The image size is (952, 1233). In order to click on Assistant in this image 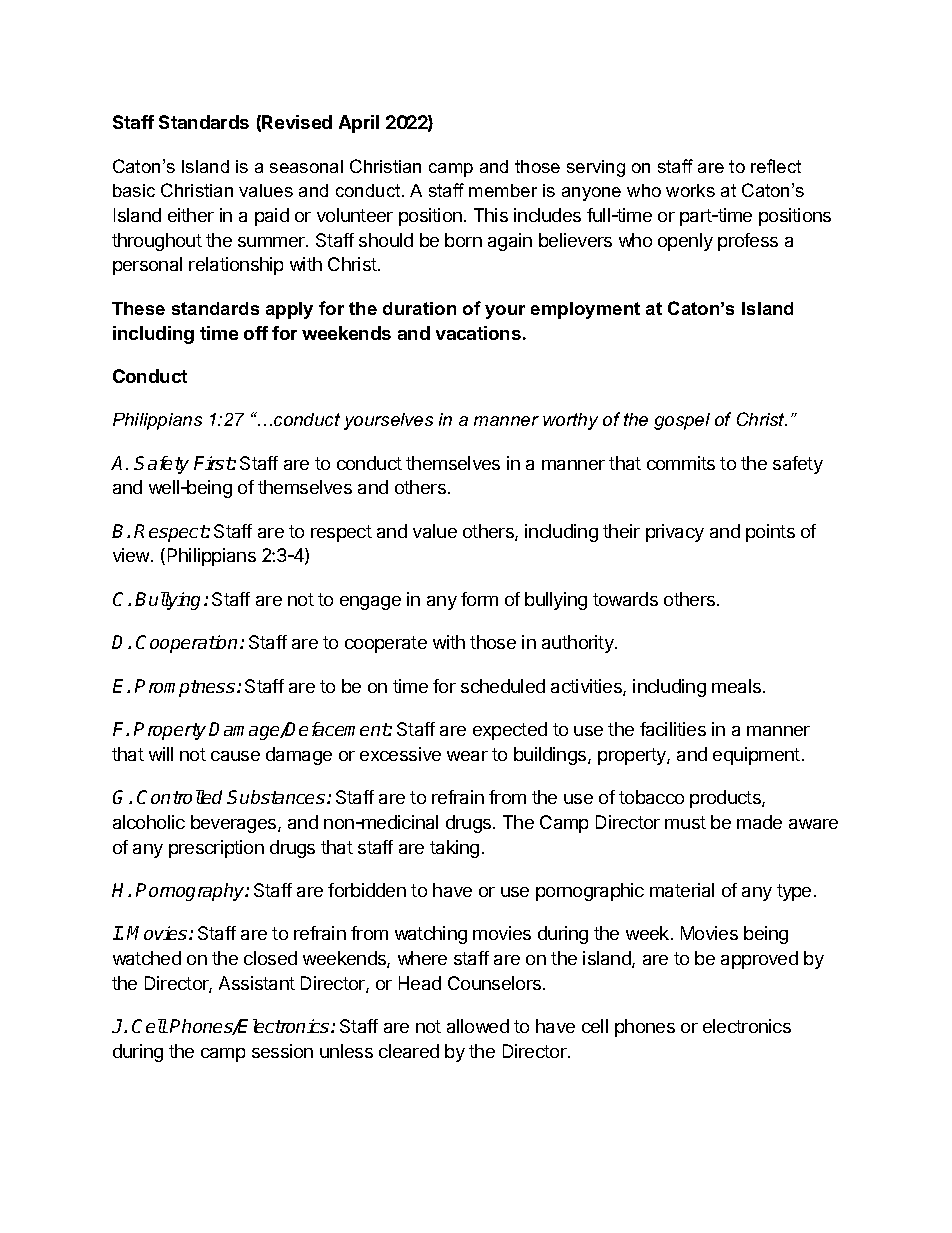, I will do `click(257, 983)`.
